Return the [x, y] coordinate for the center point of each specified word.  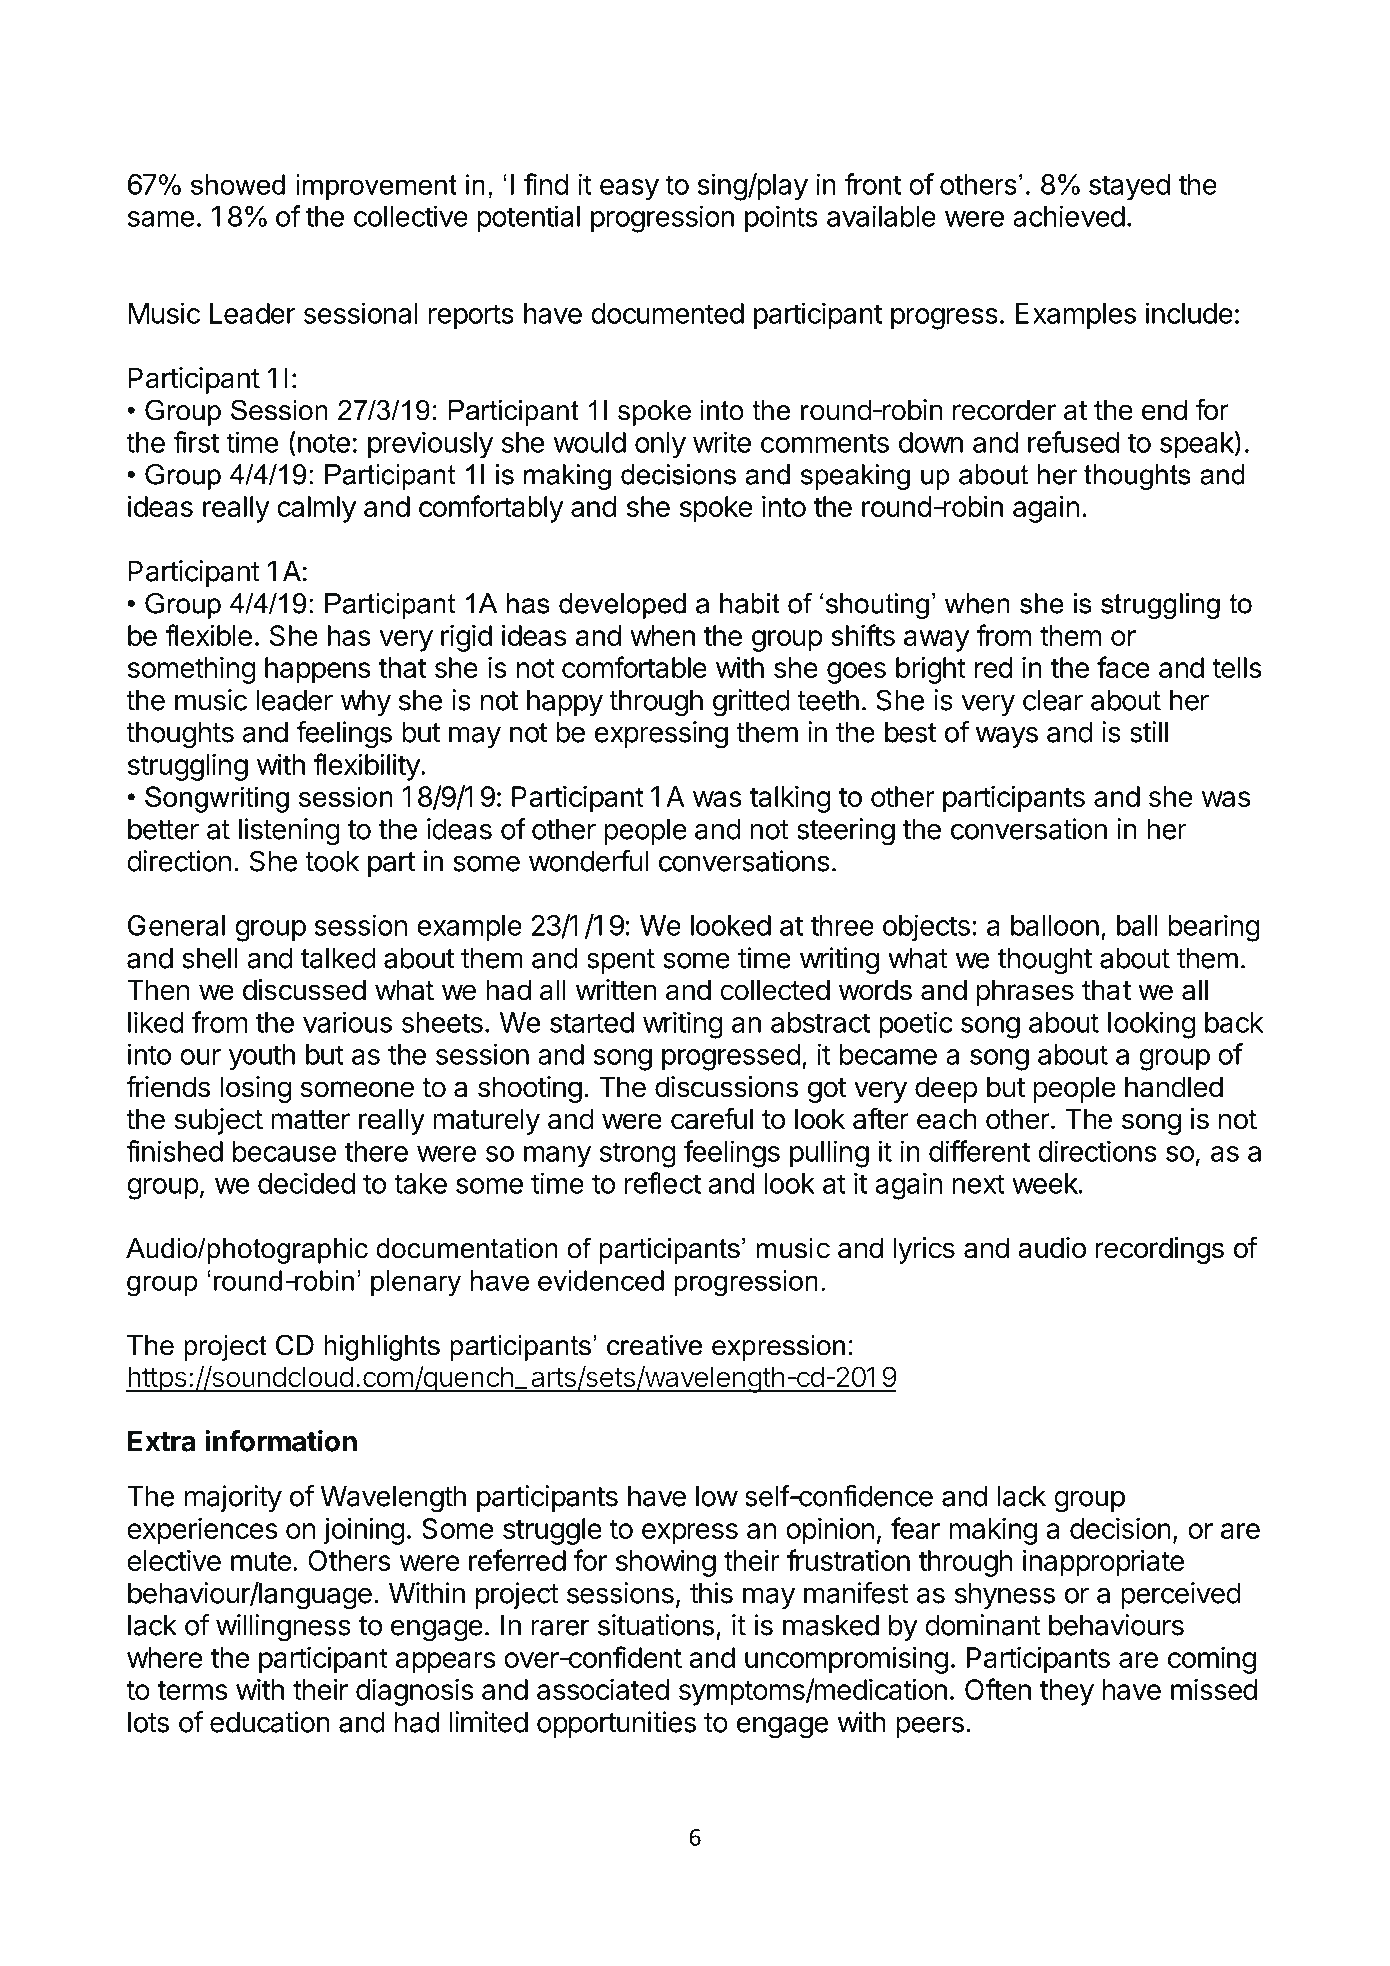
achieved [1069, 216]
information [281, 1440]
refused [1073, 442]
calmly [316, 509]
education [270, 1722]
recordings [1159, 1250]
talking [790, 799]
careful [712, 1118]
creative [654, 1345]
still [1149, 732]
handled [1174, 1087]
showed [238, 184]
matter [310, 1120]
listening [289, 832]
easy [629, 190]
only [660, 445]
